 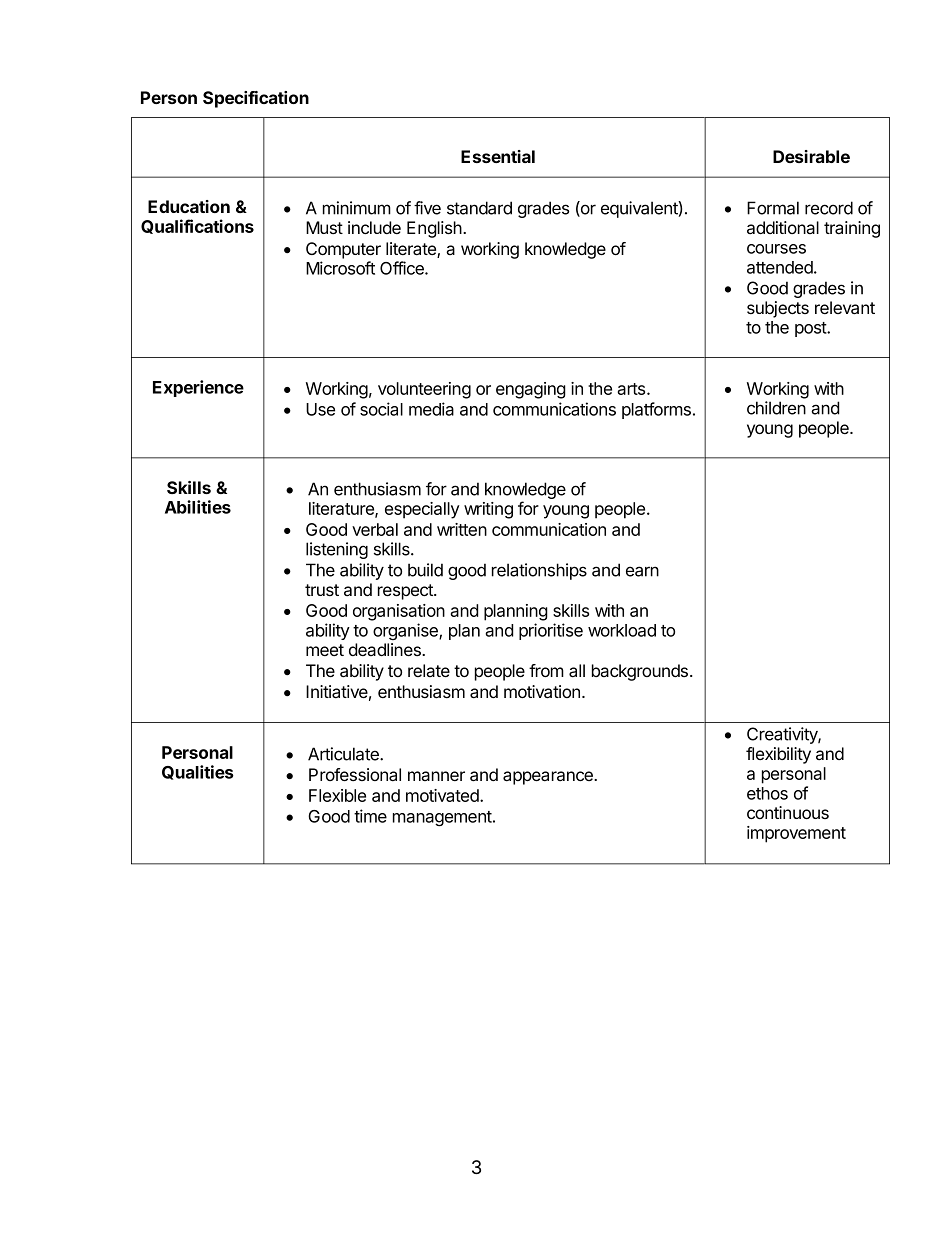 I want to click on Desirable, so click(x=811, y=156).
